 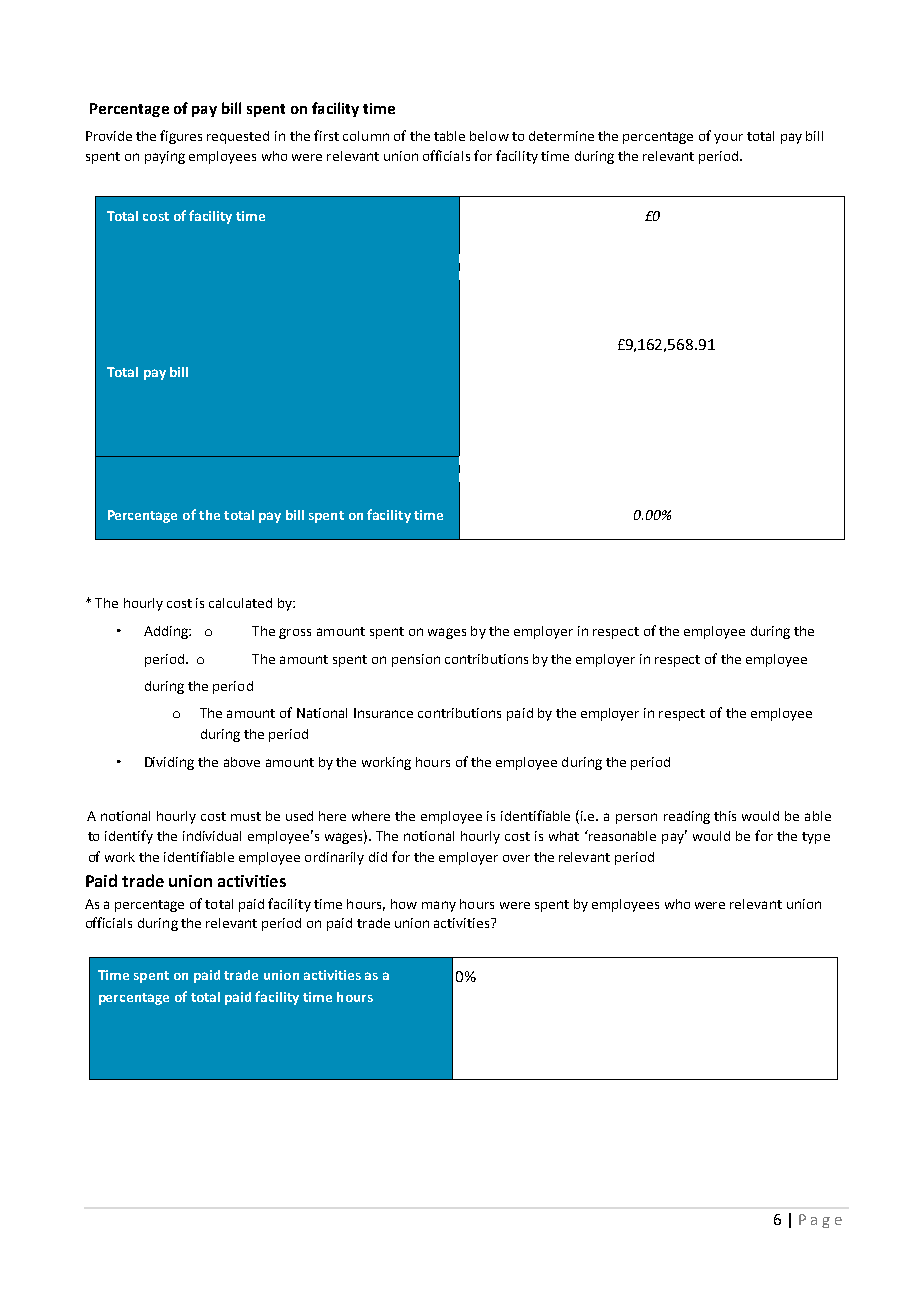 What do you see at coordinates (416, 660) in the screenshot?
I see `pension` at bounding box center [416, 660].
